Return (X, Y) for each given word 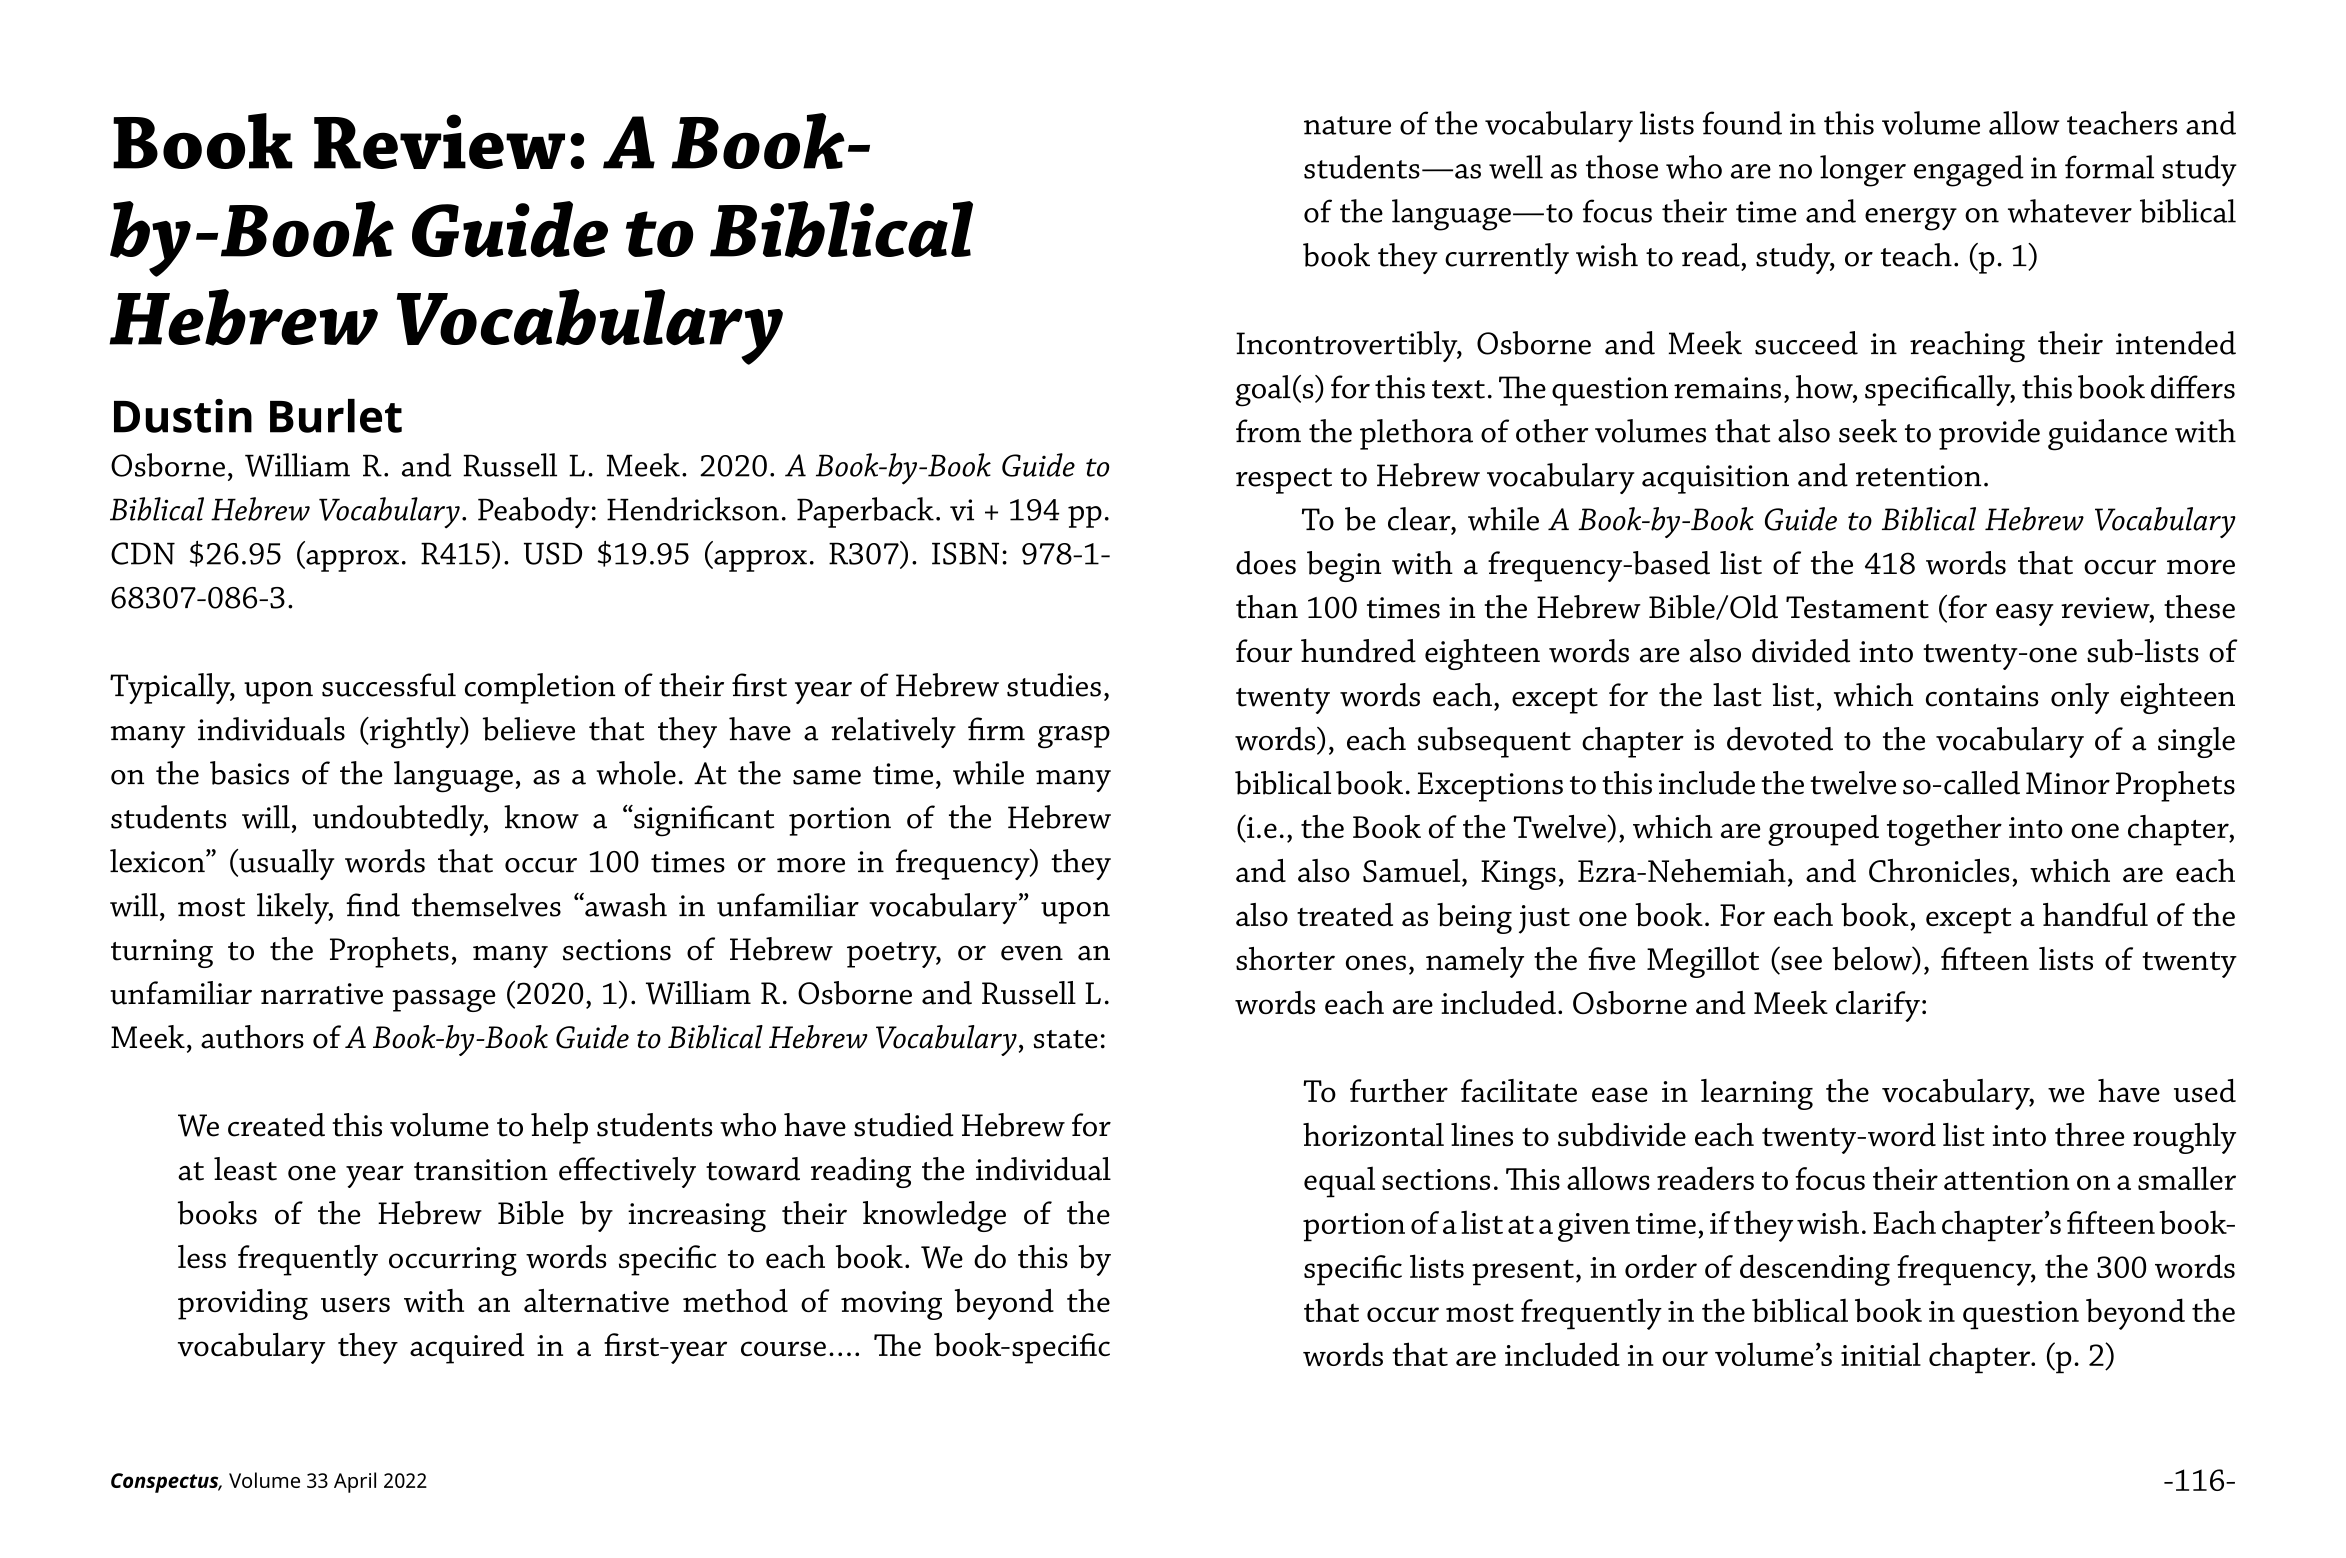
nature (1347, 125)
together (1944, 830)
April (355, 1482)
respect (1284, 481)
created (276, 1125)
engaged (1969, 171)
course (783, 1348)
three (2090, 1134)
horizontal (1373, 1134)
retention (1918, 476)
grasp (1074, 737)
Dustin (183, 416)
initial (1881, 1354)
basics (249, 773)
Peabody (534, 512)
